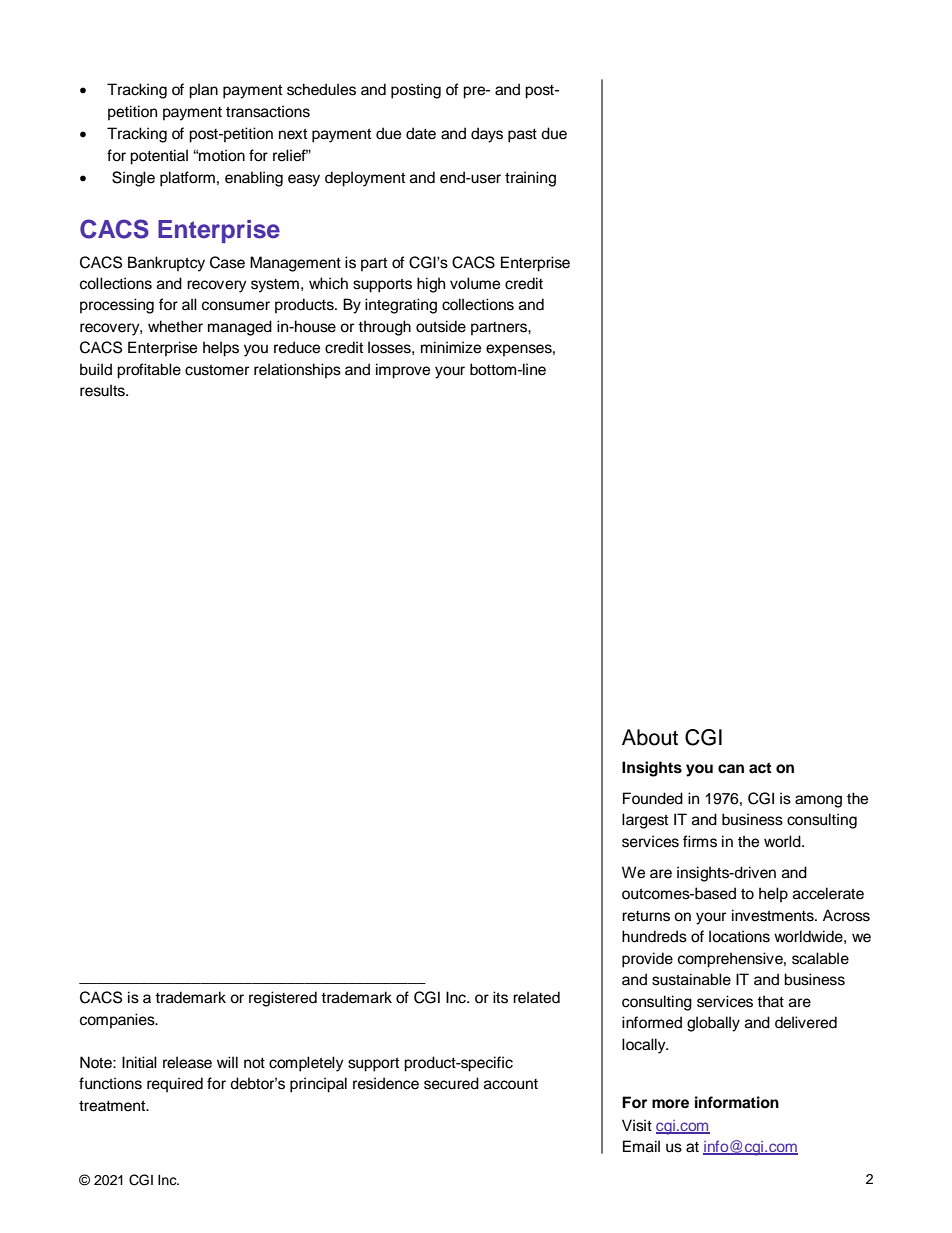  What do you see at coordinates (203, 91) in the screenshot?
I see `plan` at bounding box center [203, 91].
